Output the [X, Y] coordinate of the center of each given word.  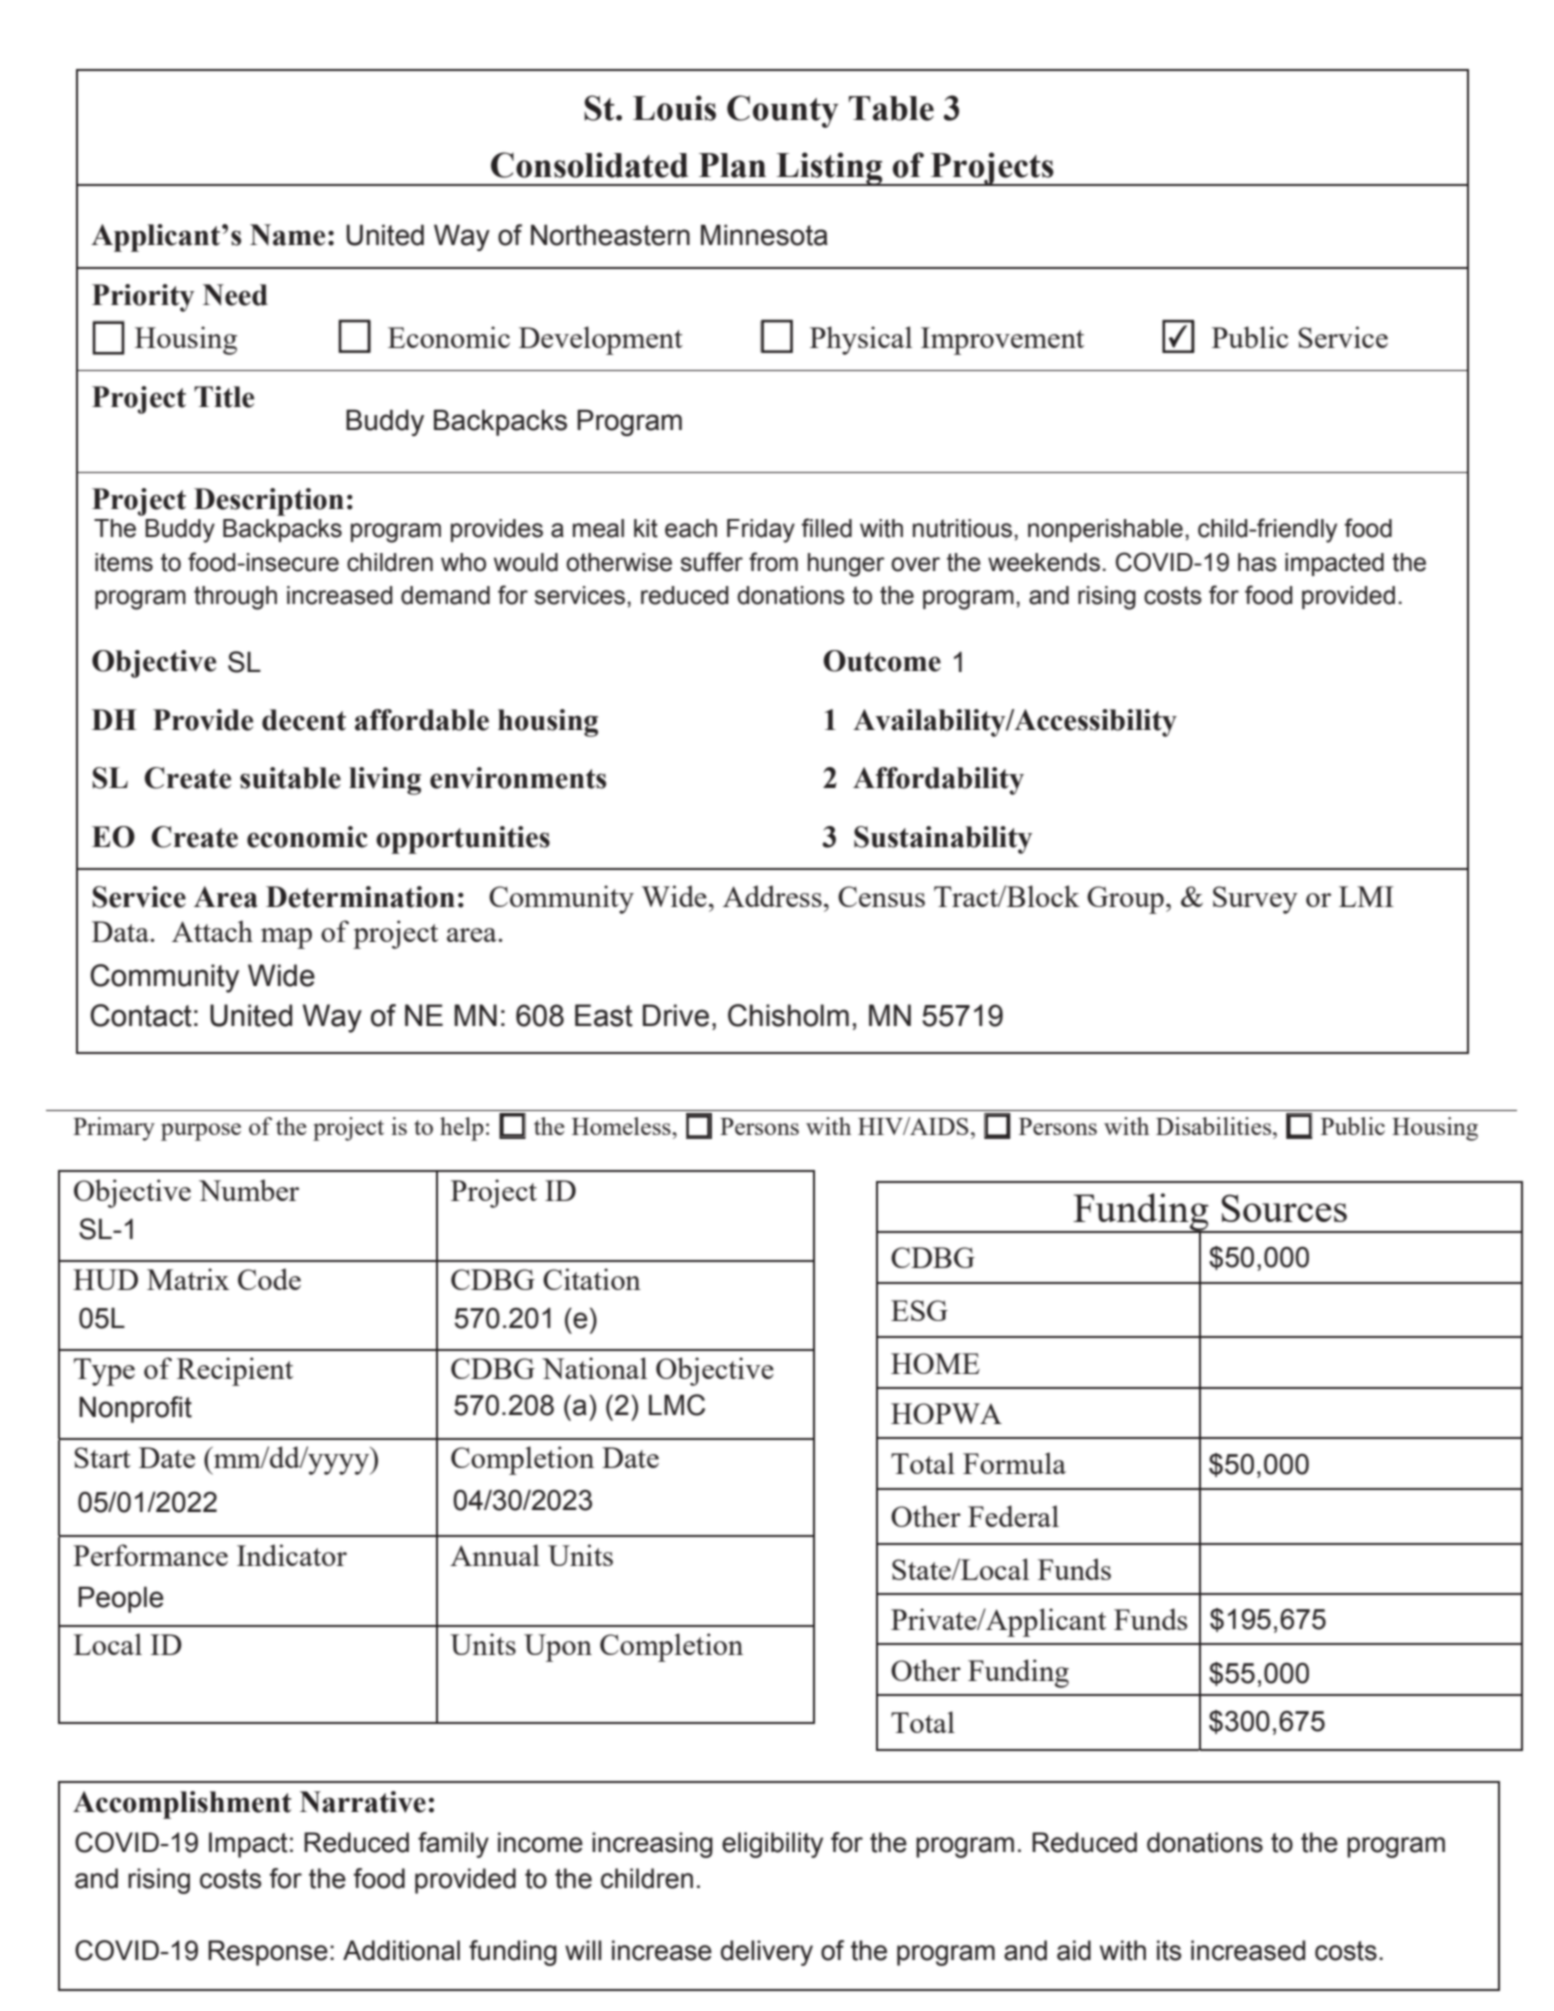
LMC [677, 1405]
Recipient [235, 1371]
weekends [1044, 562]
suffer [711, 562]
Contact [141, 1015]
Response [268, 1953]
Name [287, 235]
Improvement [1002, 341]
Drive [676, 1015]
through [235, 598]
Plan [732, 165]
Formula [1014, 1463]
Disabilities [1213, 1126]
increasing [652, 1845]
